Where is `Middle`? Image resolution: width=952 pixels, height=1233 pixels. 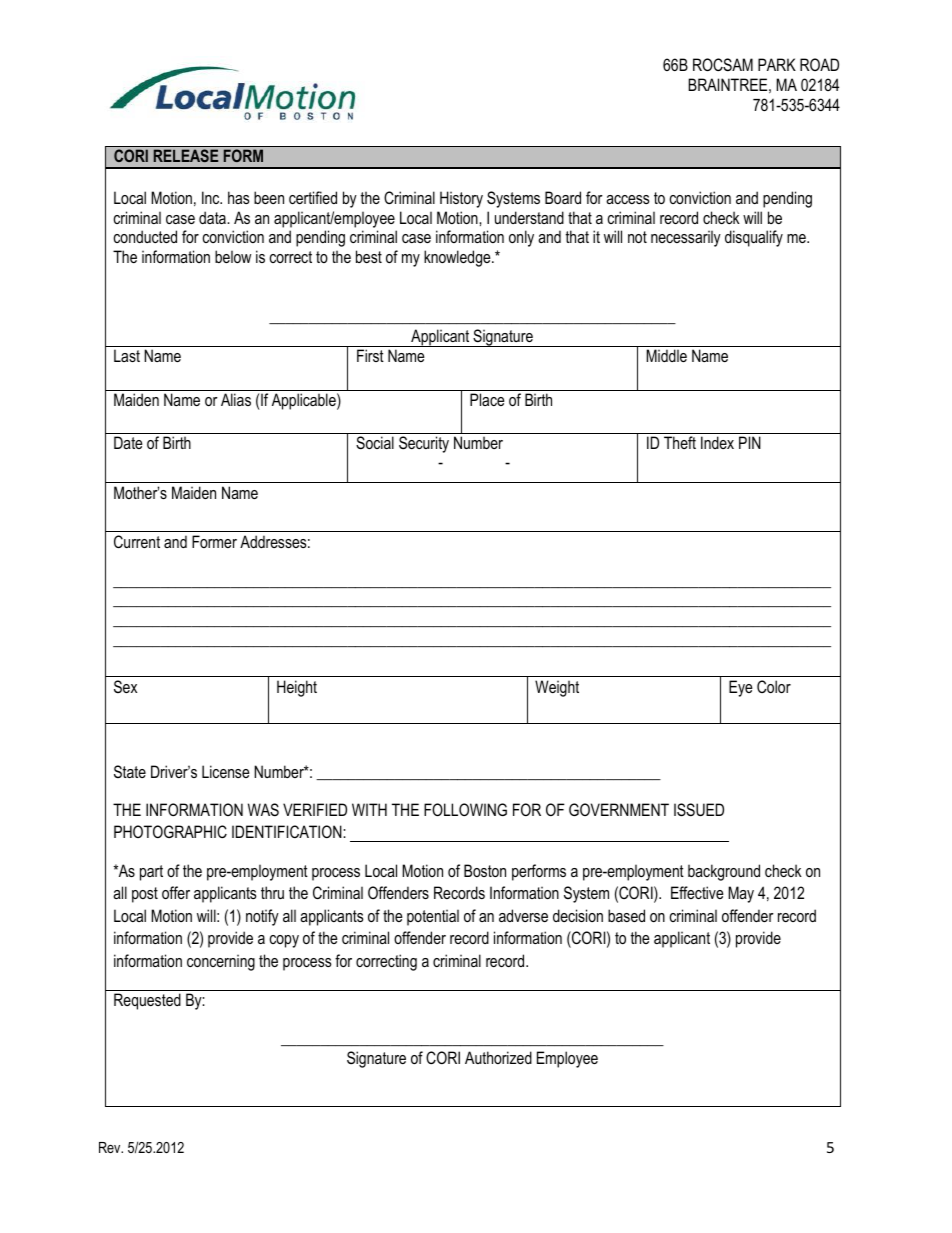 Middle is located at coordinates (666, 355).
